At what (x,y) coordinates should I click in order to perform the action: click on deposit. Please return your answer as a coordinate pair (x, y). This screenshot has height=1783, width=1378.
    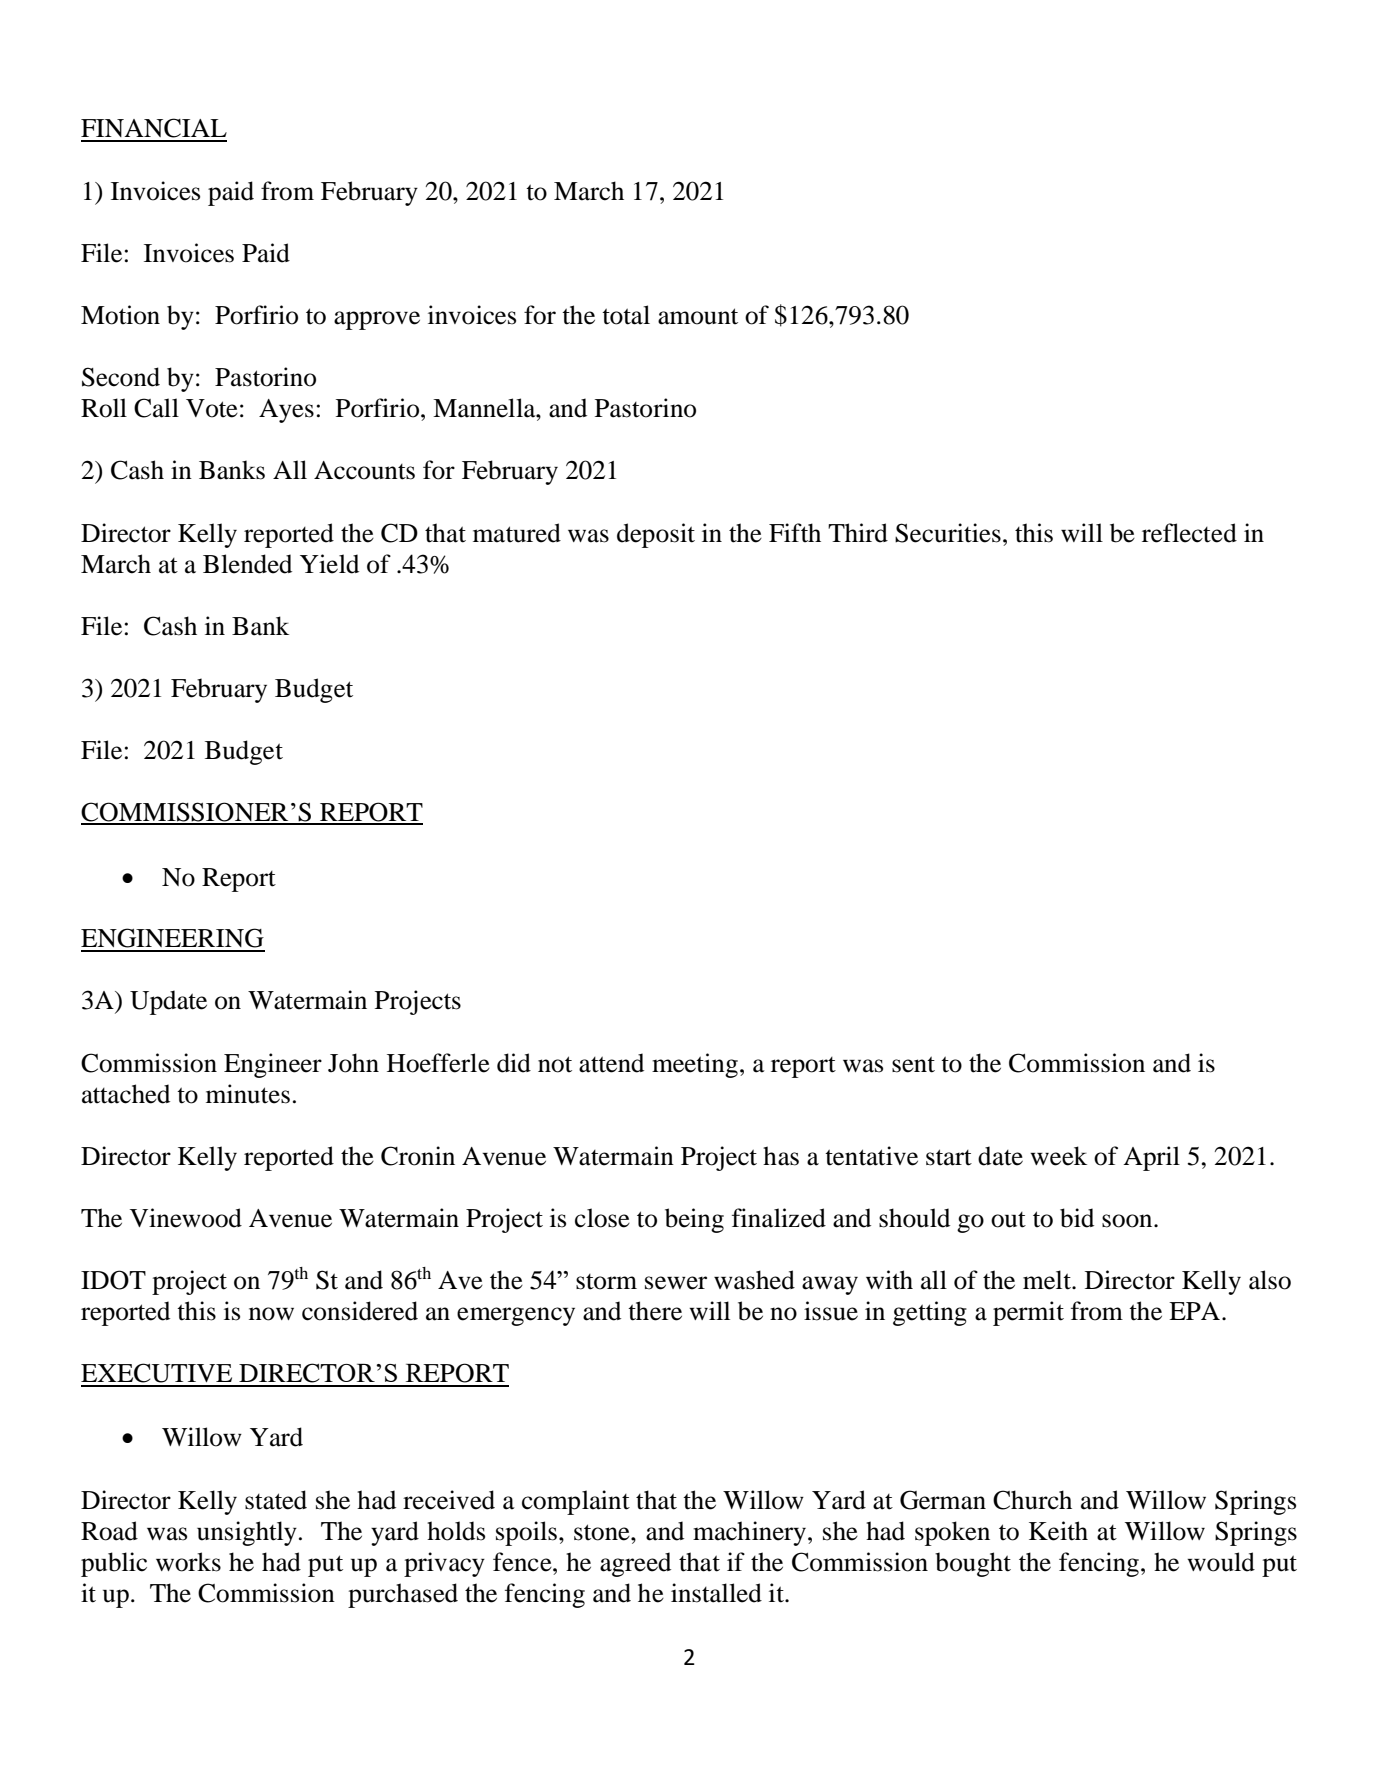
    Looking at the image, I should click on (656, 535).
